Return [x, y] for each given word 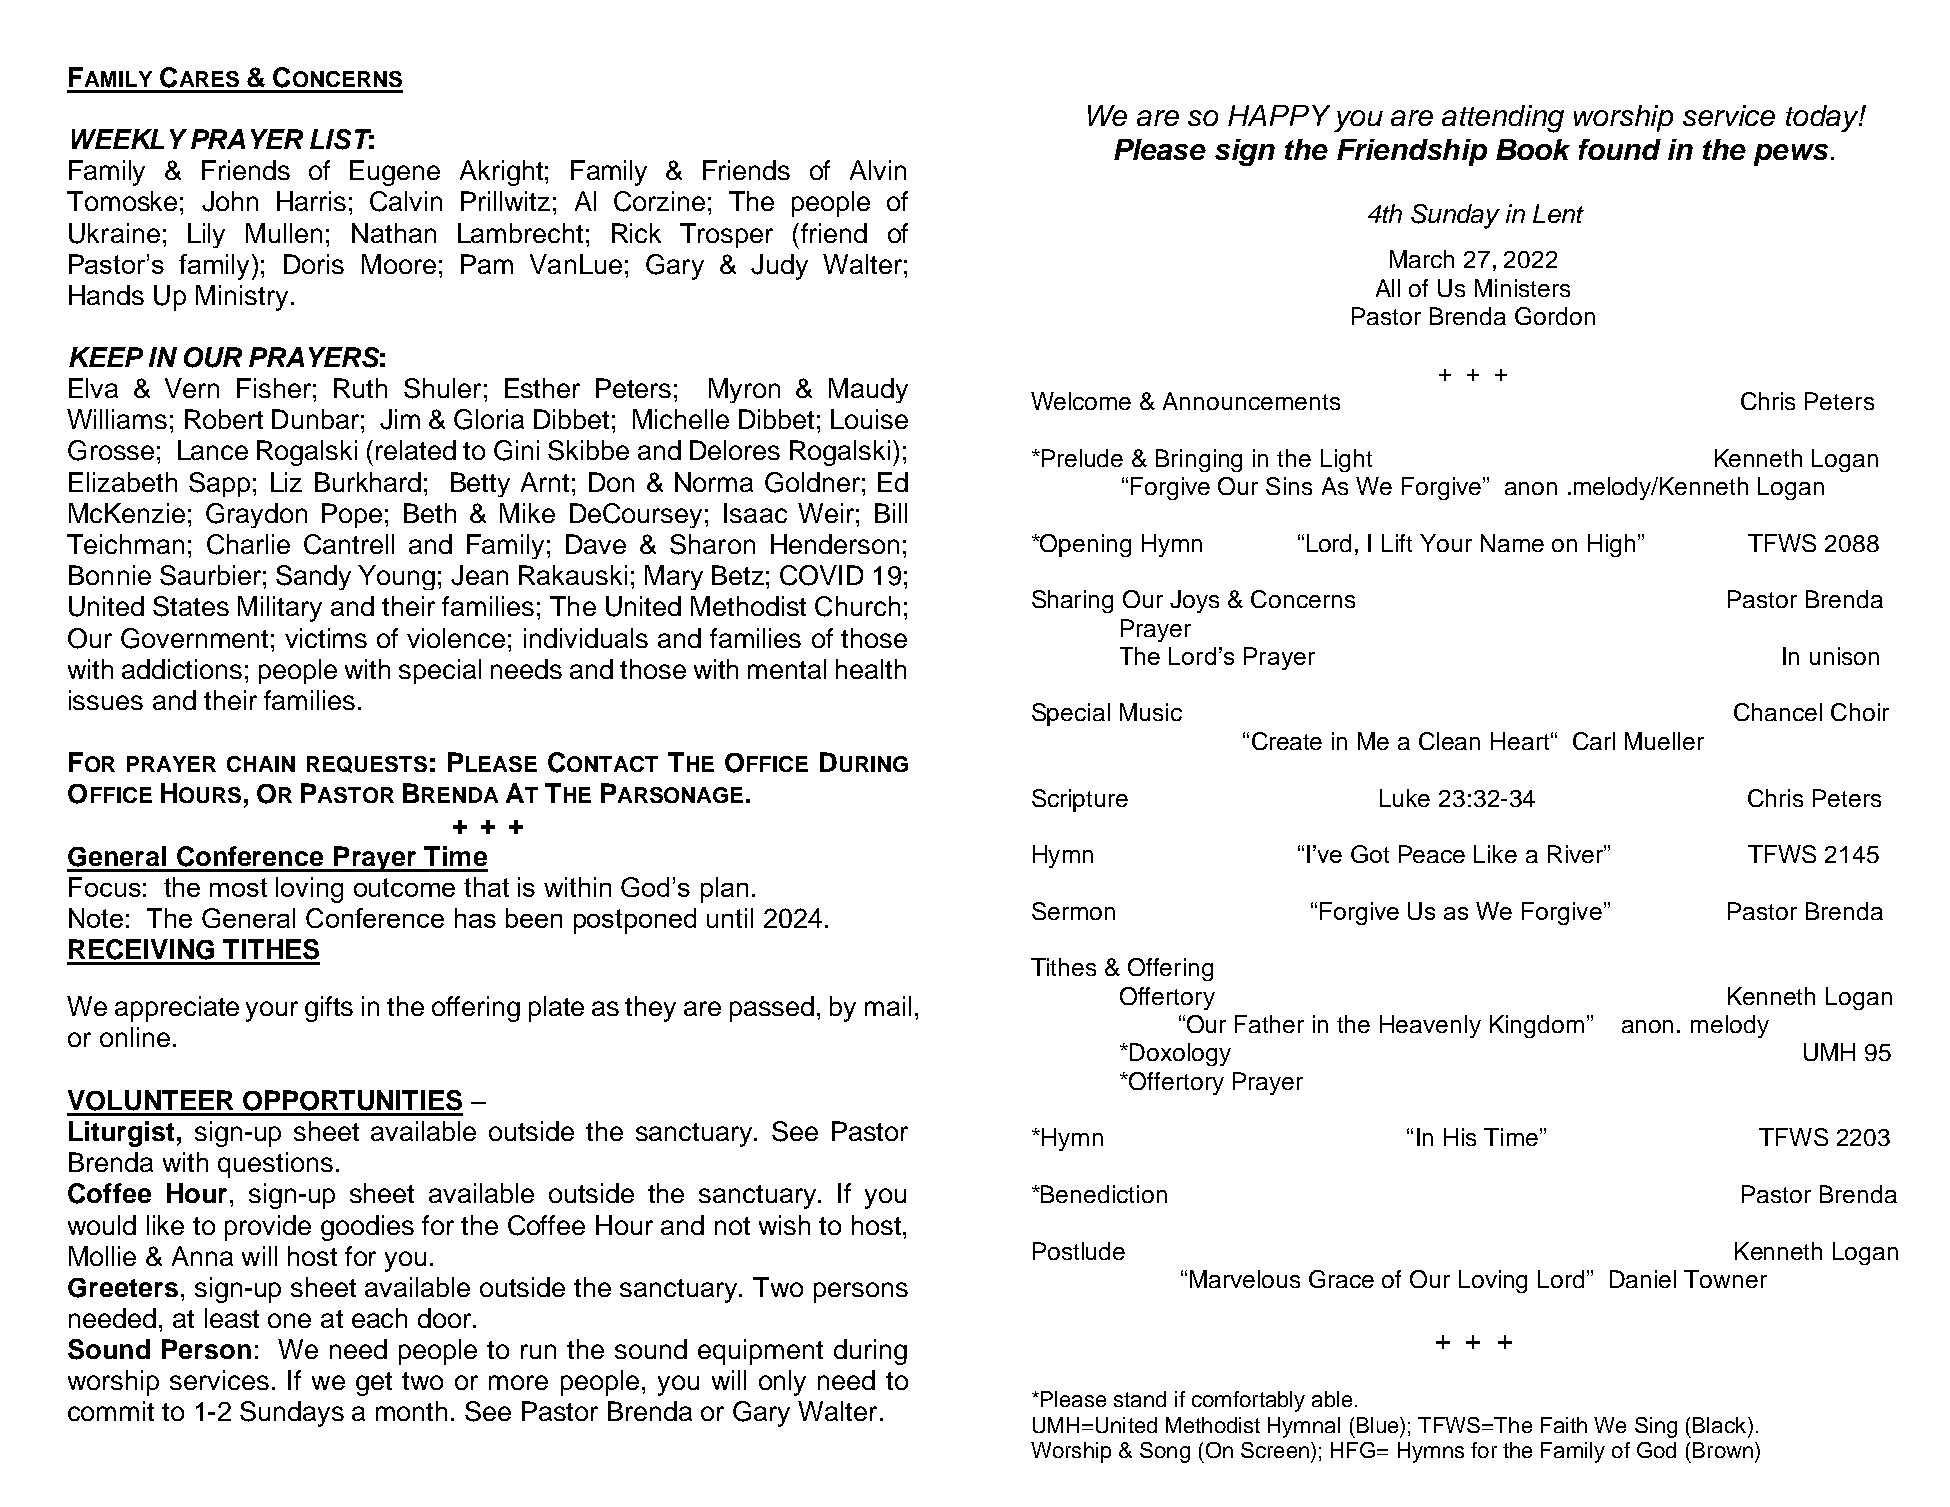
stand [1140, 1399]
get [374, 1384]
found [1620, 149]
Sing [1656, 1427]
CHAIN [261, 764]
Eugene [395, 173]
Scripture [1080, 800]
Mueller [1664, 741]
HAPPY [1279, 115]
